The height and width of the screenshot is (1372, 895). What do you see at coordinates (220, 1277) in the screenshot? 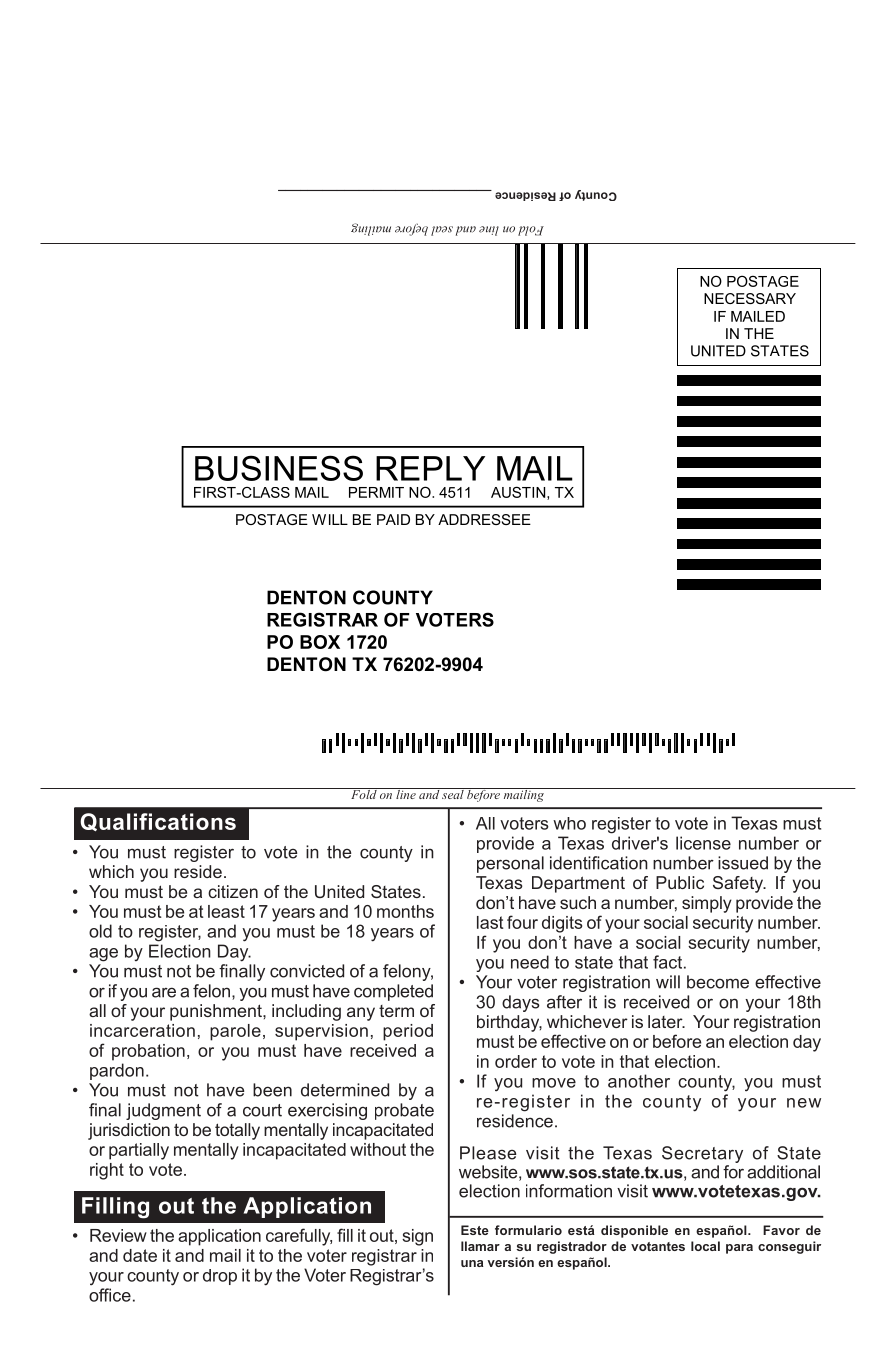
I see `drop` at bounding box center [220, 1277].
